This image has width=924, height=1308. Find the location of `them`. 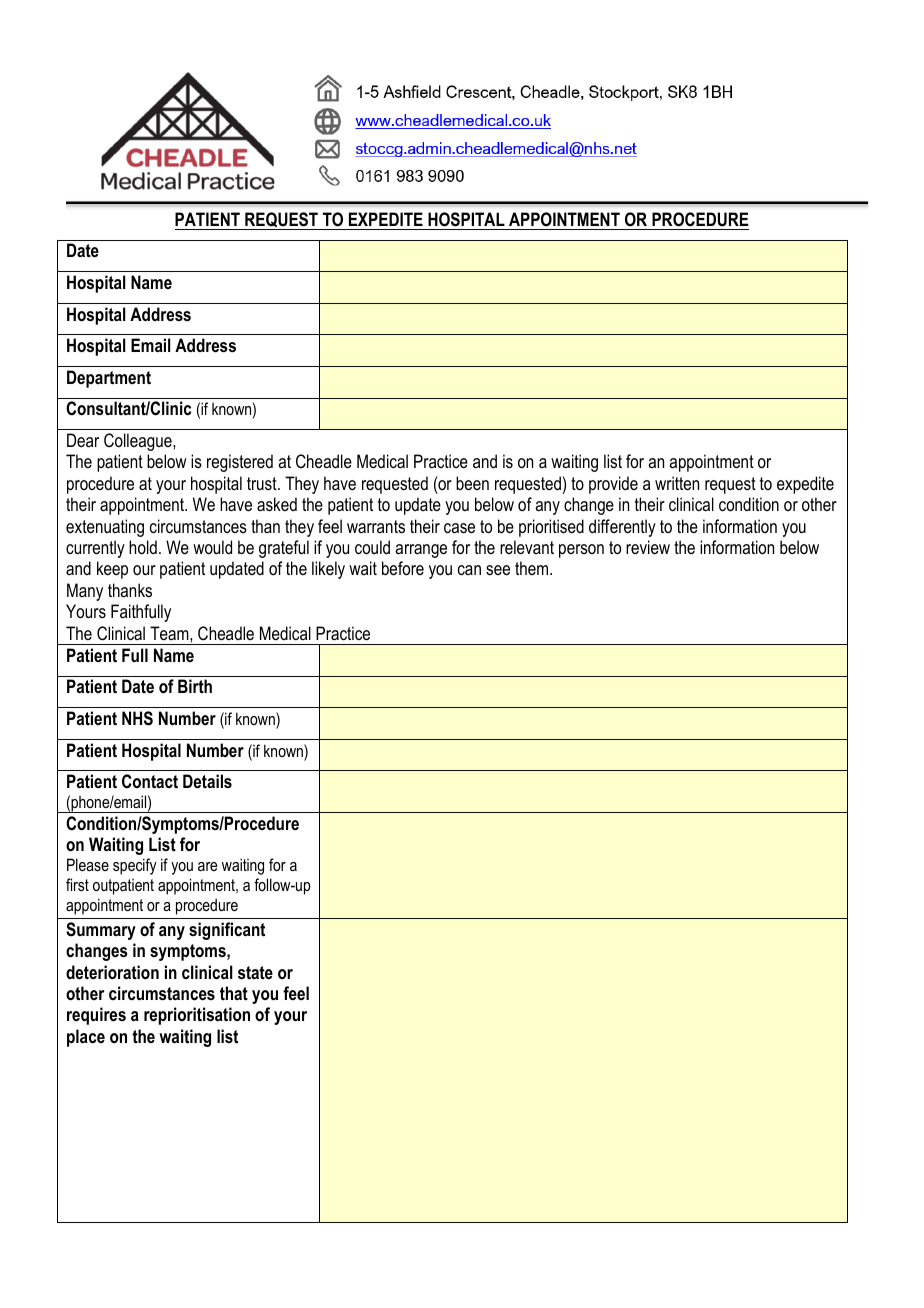

them is located at coordinates (533, 568).
